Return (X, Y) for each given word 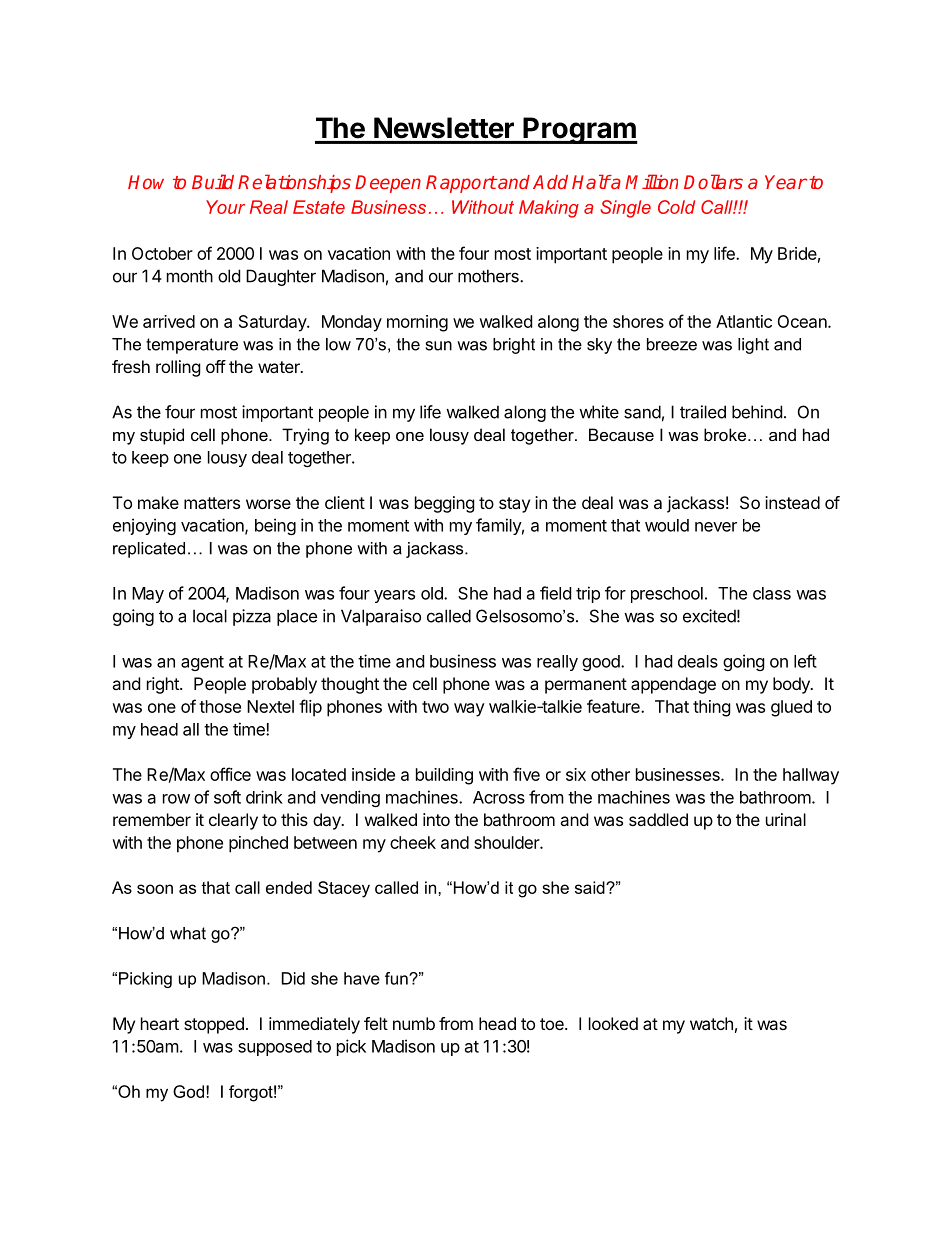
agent (202, 663)
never (716, 527)
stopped (214, 1025)
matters (212, 503)
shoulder (507, 842)
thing (712, 708)
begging (445, 504)
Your (225, 207)
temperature (192, 346)
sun (439, 346)
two (435, 707)
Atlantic (744, 321)
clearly (233, 821)
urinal (786, 819)
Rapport (461, 184)
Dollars (713, 181)
